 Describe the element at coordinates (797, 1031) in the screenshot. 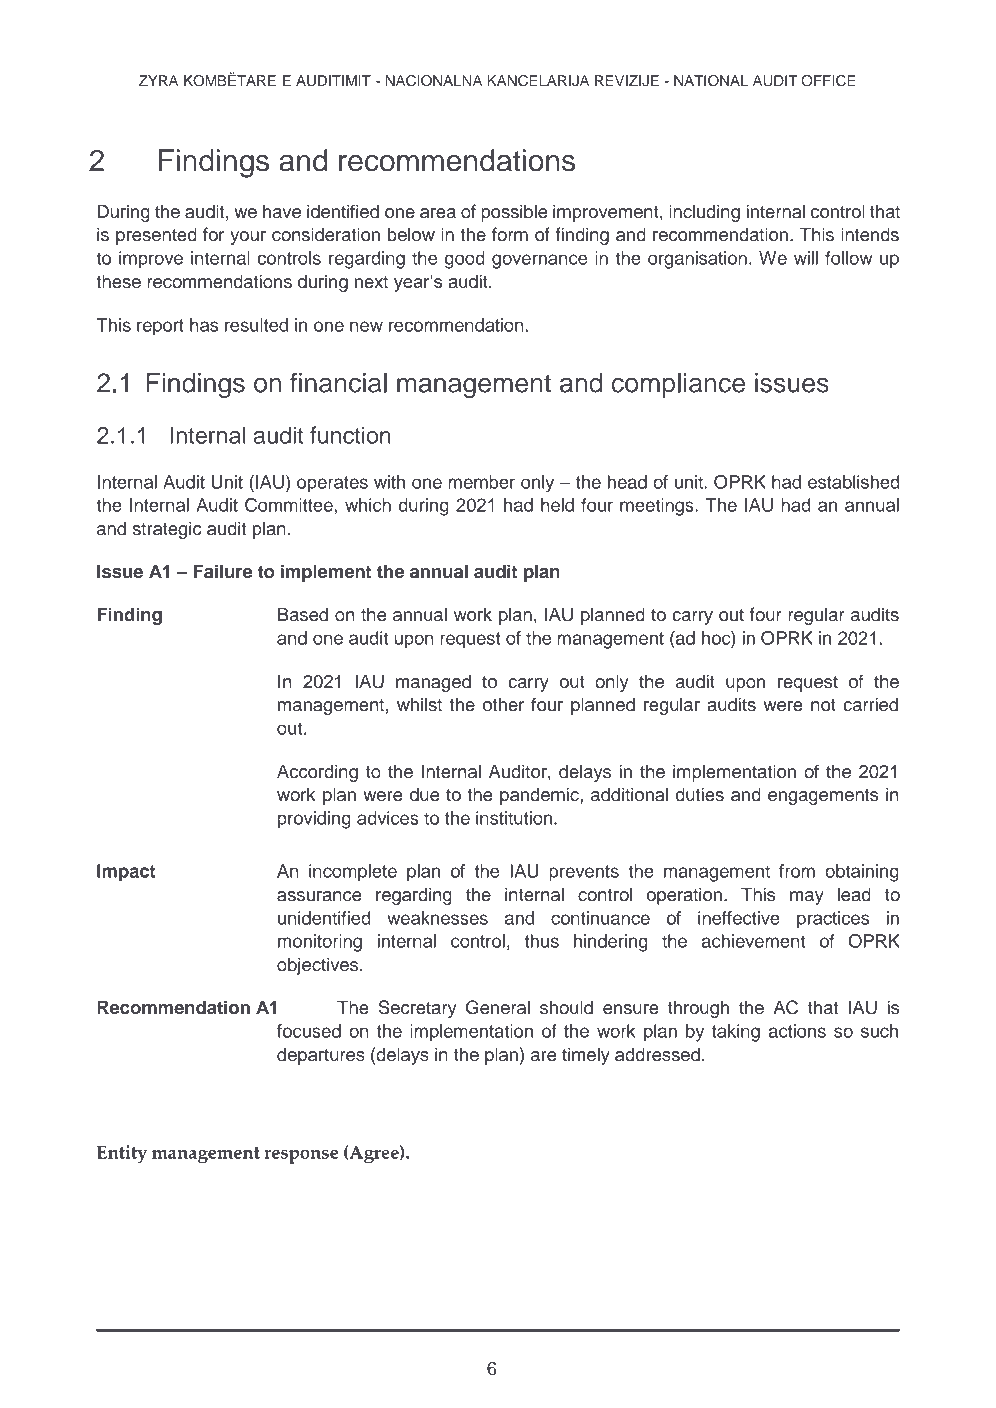

I see `actions` at that location.
